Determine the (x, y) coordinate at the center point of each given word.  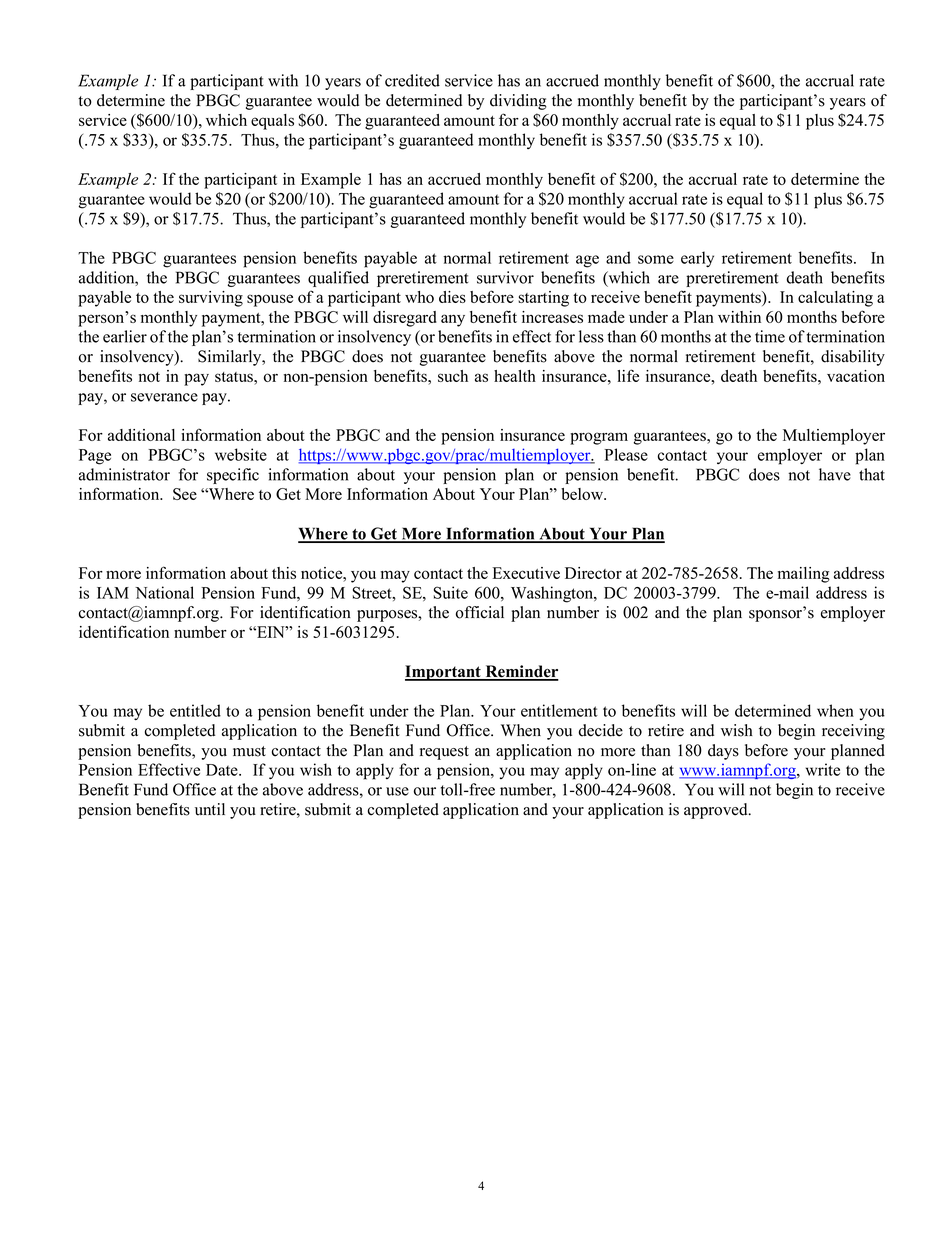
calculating (835, 299)
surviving (211, 299)
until (210, 809)
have (835, 474)
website (241, 454)
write (823, 769)
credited (412, 80)
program (599, 438)
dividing (518, 102)
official (480, 612)
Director (593, 573)
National (164, 592)
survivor (505, 277)
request (444, 753)
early (697, 259)
